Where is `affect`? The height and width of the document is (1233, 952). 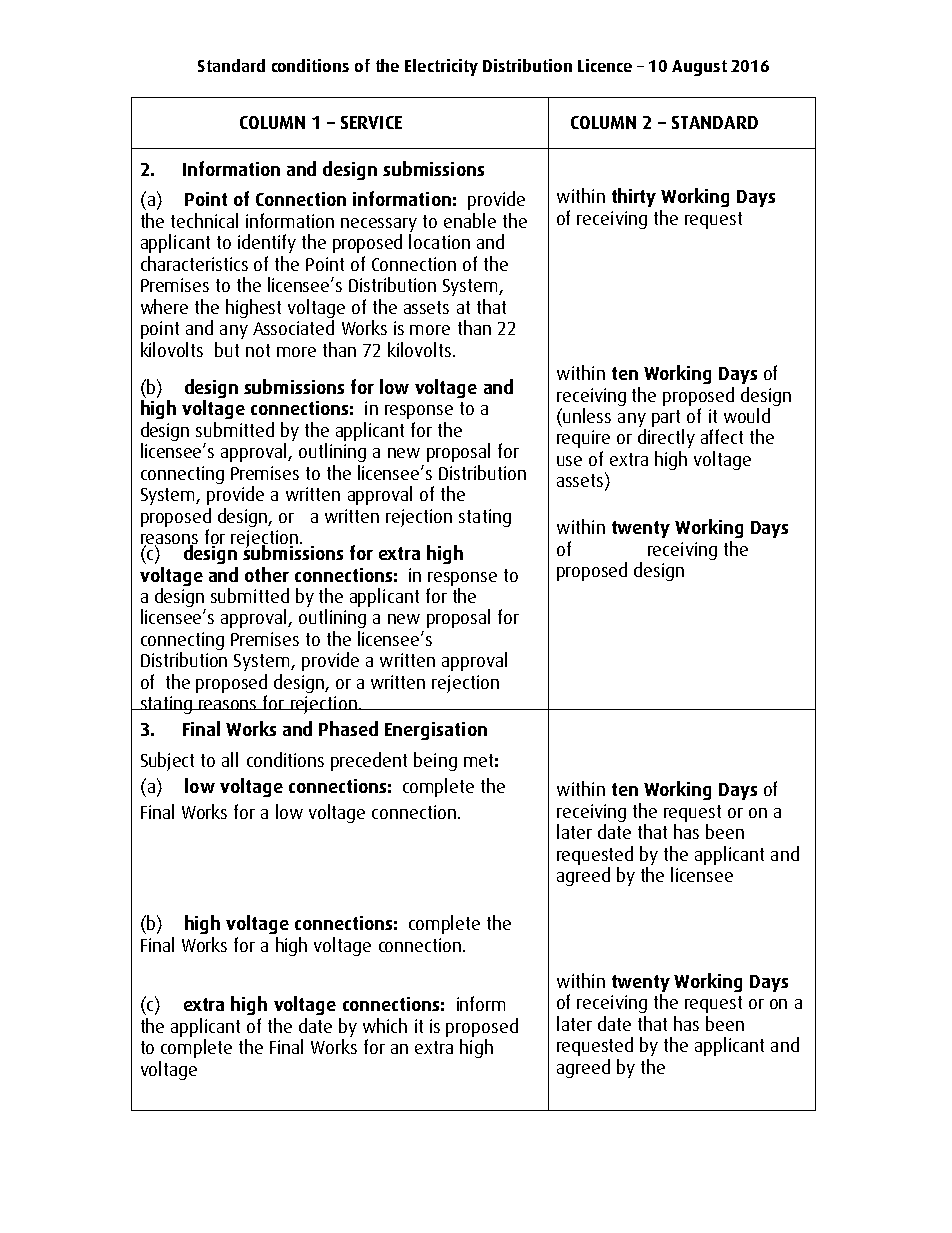
affect is located at coordinates (722, 436).
